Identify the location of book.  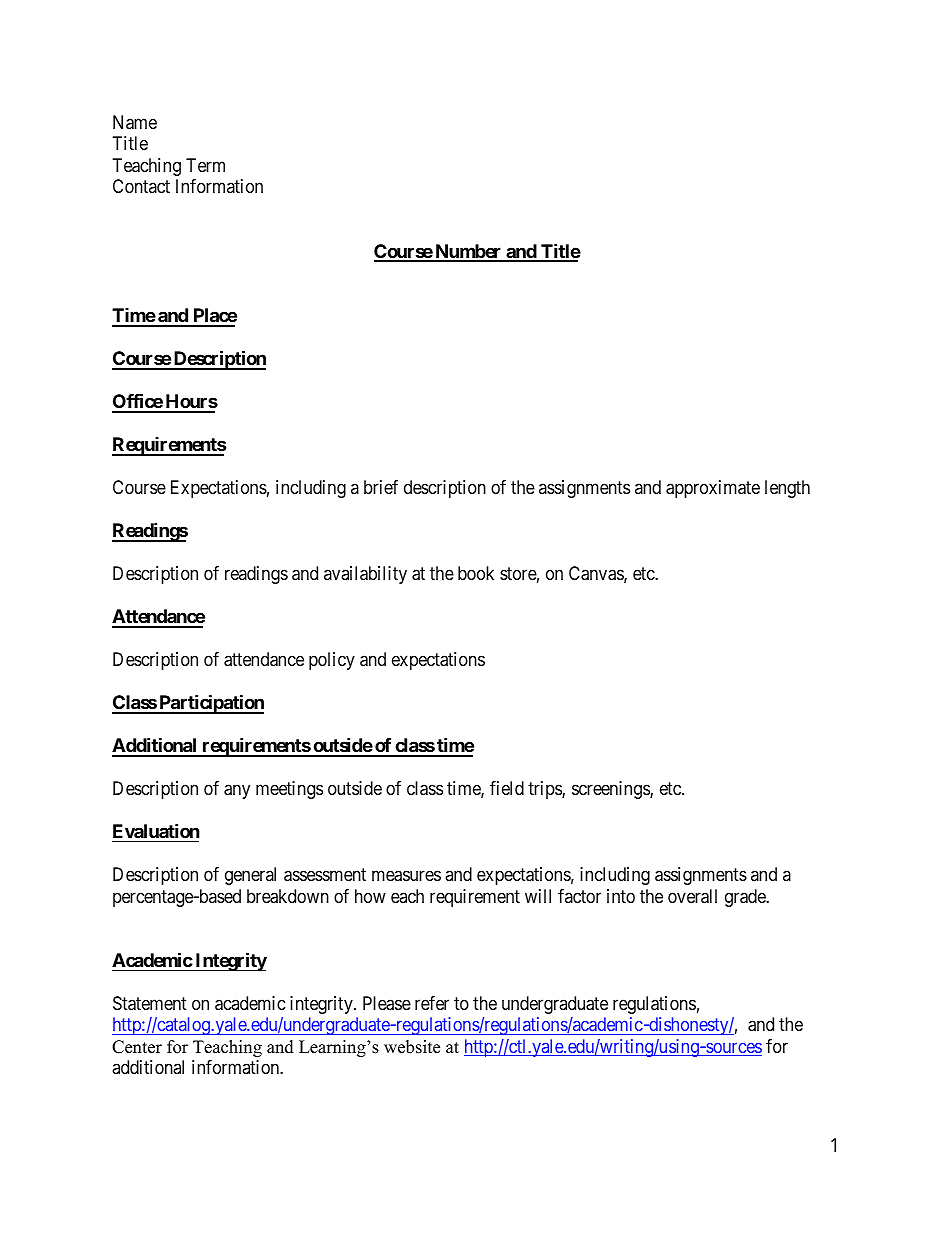
(476, 573).
